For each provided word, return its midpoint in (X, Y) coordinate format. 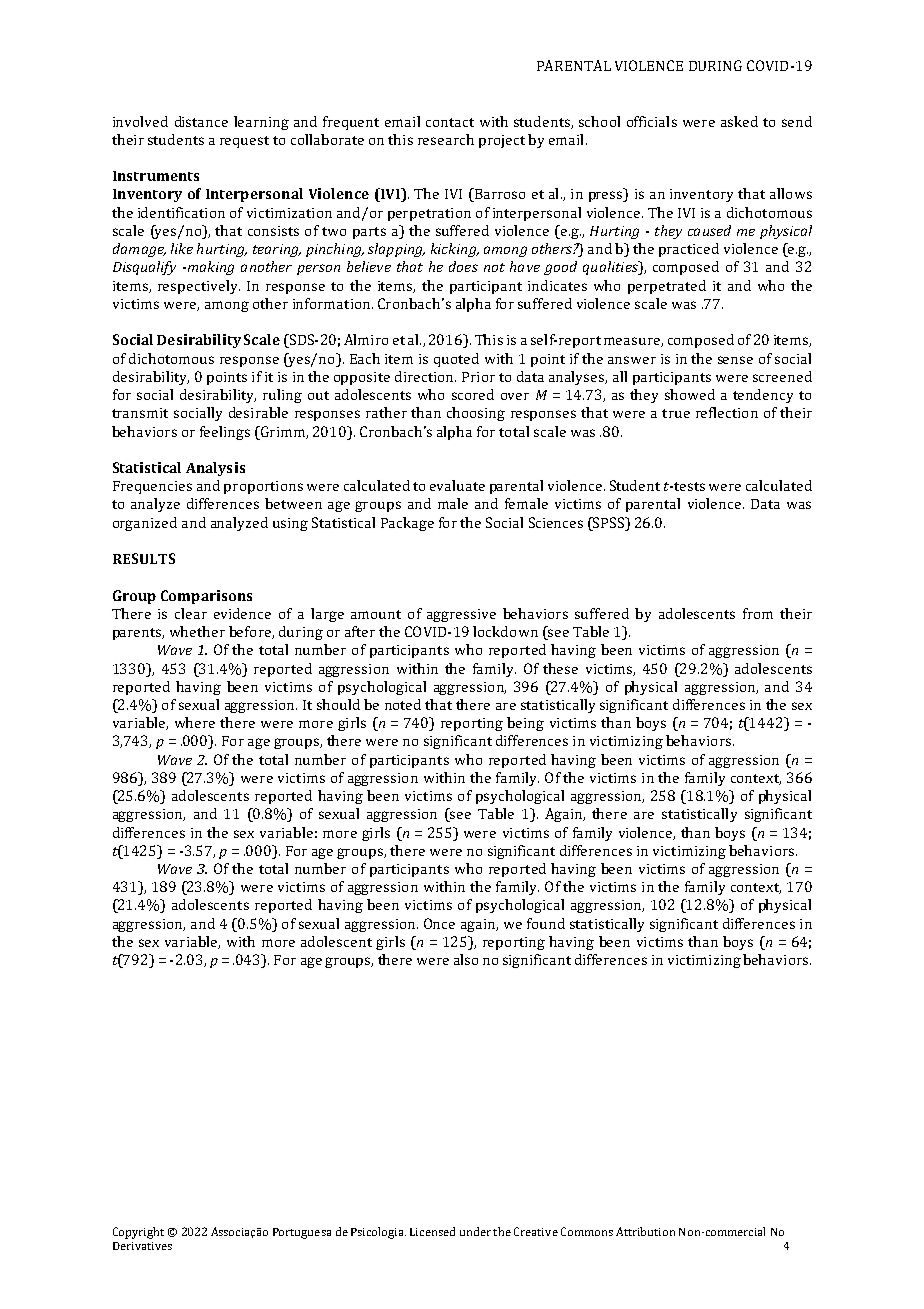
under (475, 1231)
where (195, 722)
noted (403, 704)
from (758, 613)
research (446, 139)
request (244, 142)
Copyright (138, 1233)
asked (739, 121)
